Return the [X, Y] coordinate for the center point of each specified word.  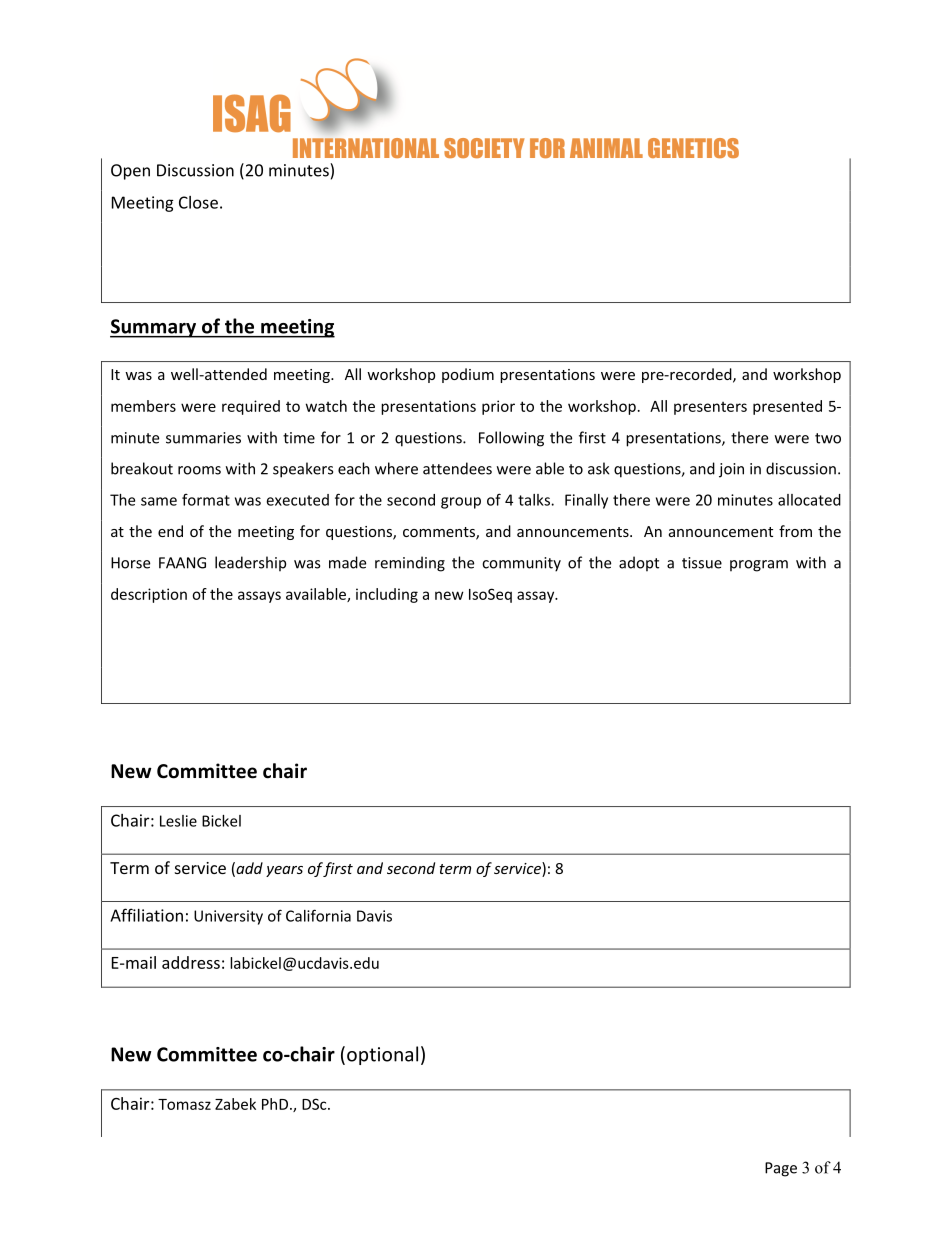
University [228, 917]
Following [511, 439]
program [759, 566]
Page [781, 1169]
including [387, 595]
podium [468, 375]
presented [787, 407]
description [149, 595]
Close [198, 202]
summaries [203, 438]
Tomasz [184, 1104]
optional [382, 1055]
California [318, 915]
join [731, 470]
